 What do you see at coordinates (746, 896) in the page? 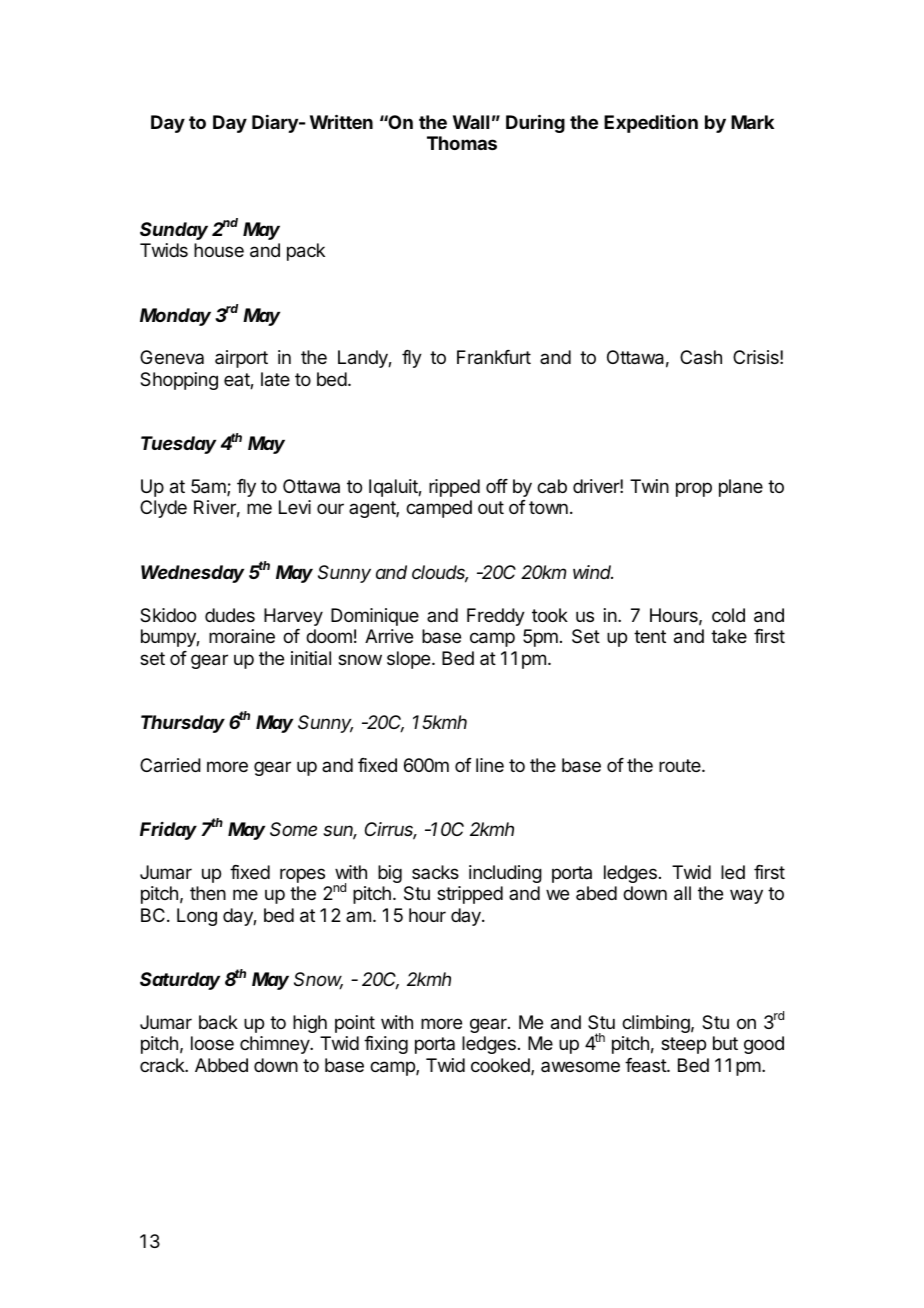
I see `way` at bounding box center [746, 896].
